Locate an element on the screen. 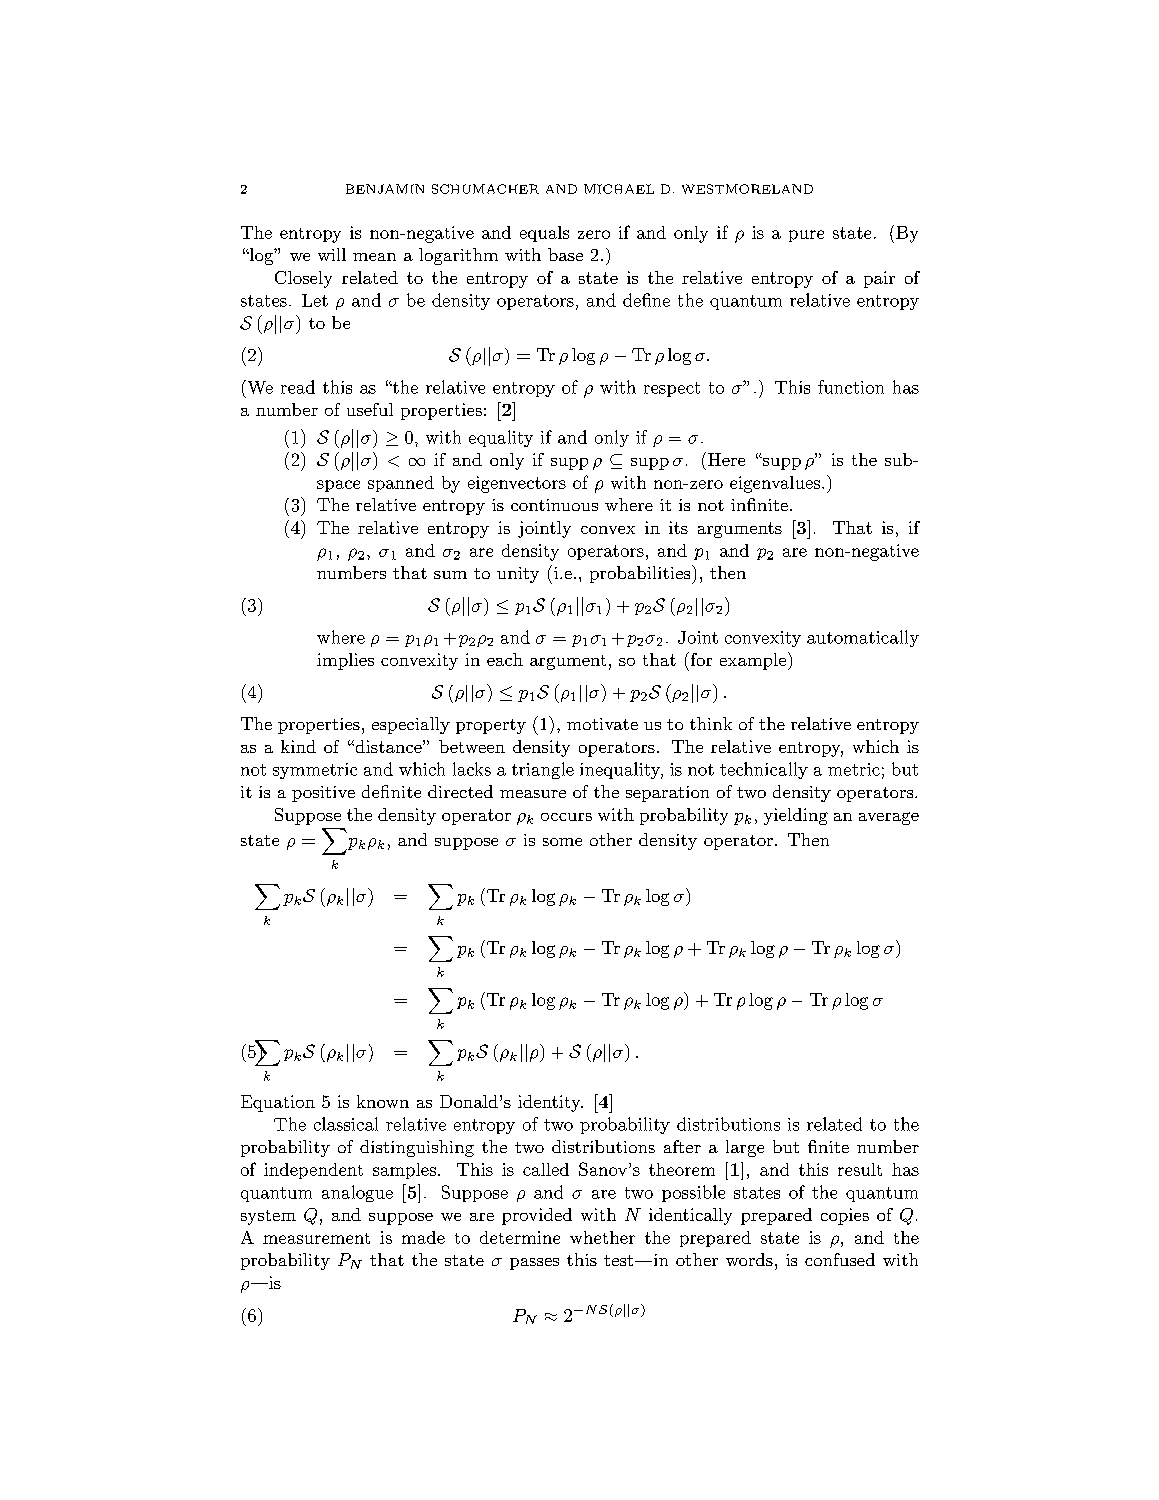 The image size is (1159, 1500). sum is located at coordinates (450, 575).
